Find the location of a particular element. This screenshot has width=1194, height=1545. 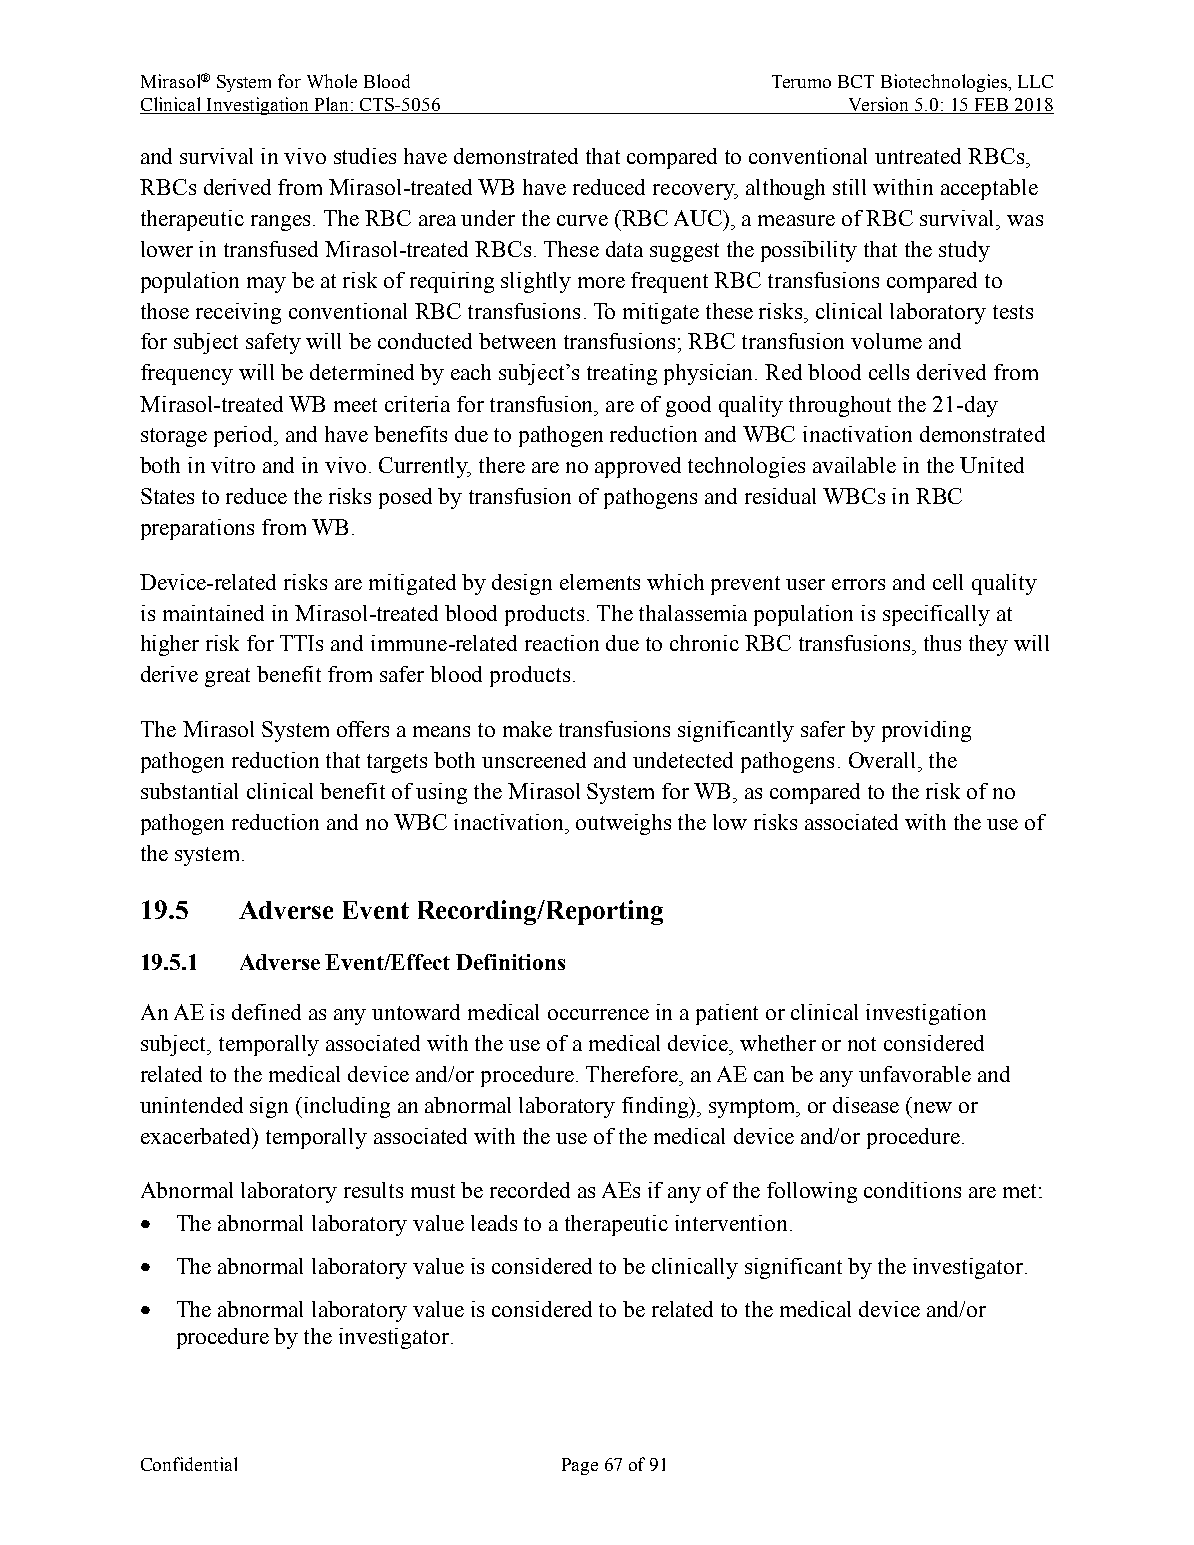

curve is located at coordinates (582, 220).
